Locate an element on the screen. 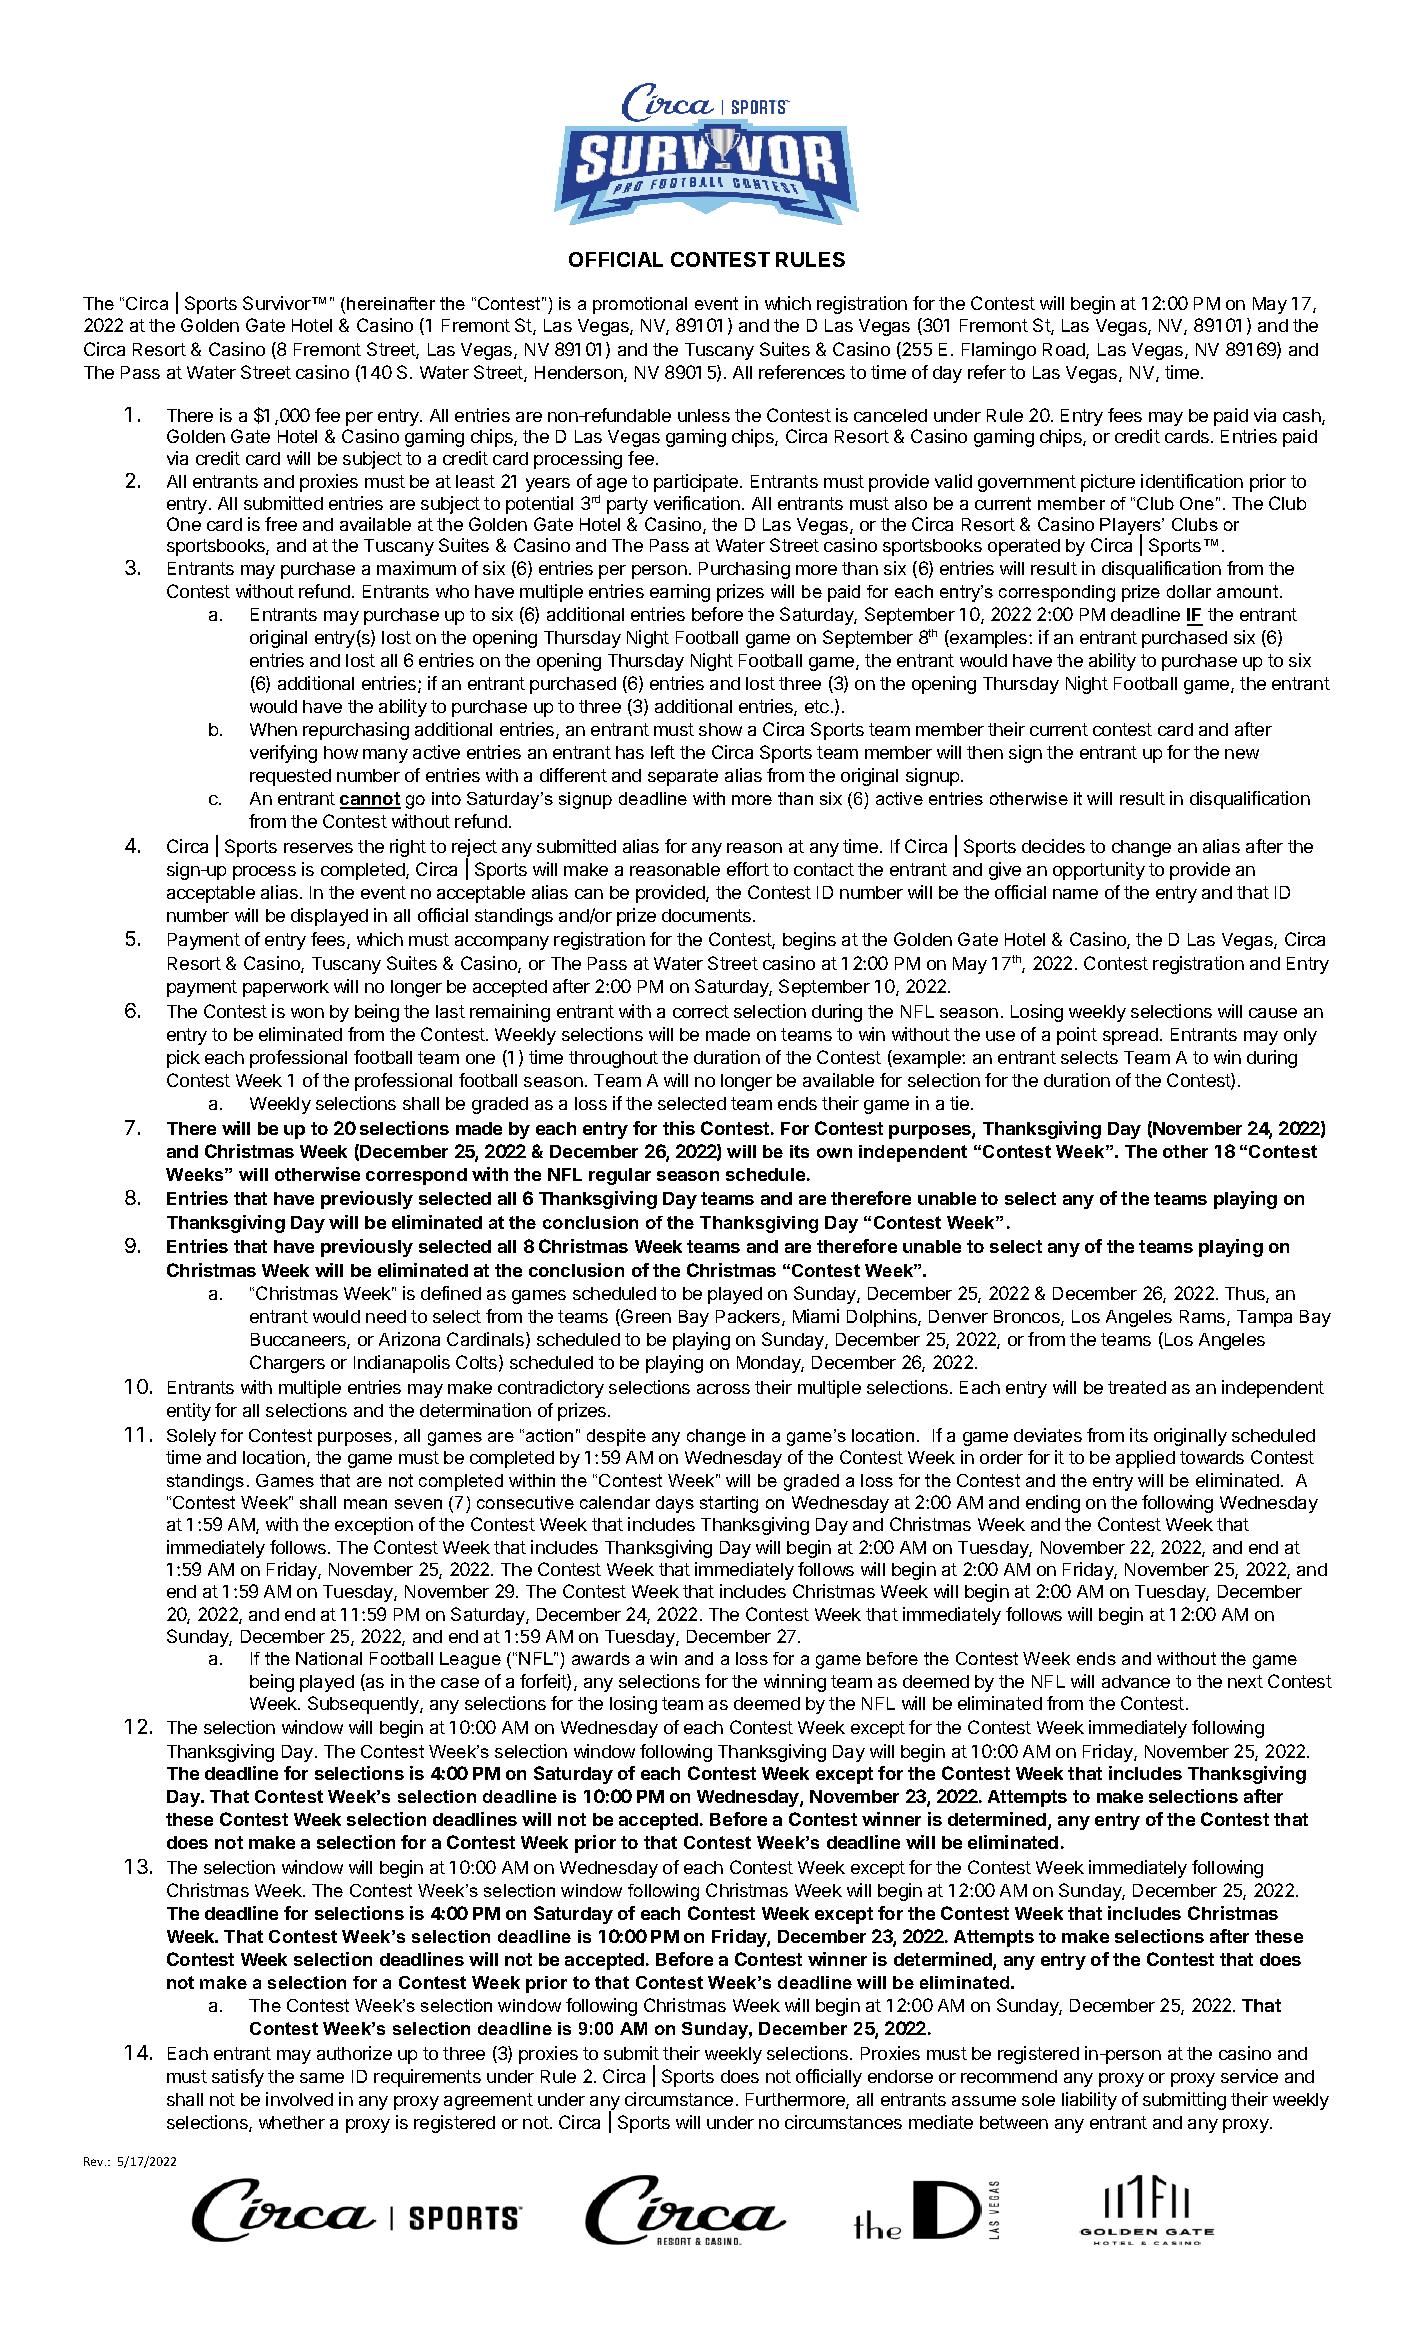 This screenshot has height=2330, width=1415. endorse is located at coordinates (900, 2076).
